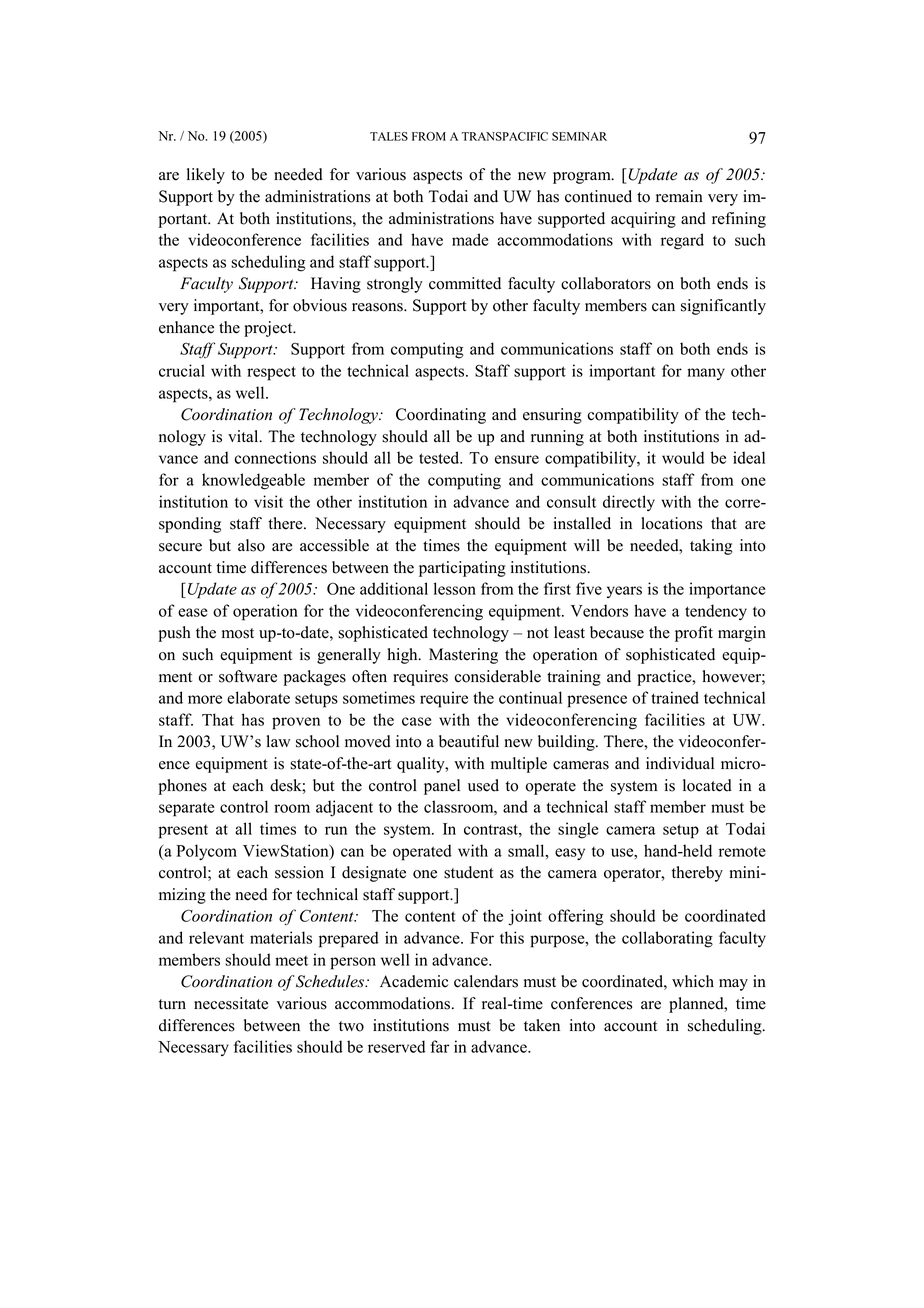  Describe the element at coordinates (439, 1046) in the image. I see `far` at that location.
